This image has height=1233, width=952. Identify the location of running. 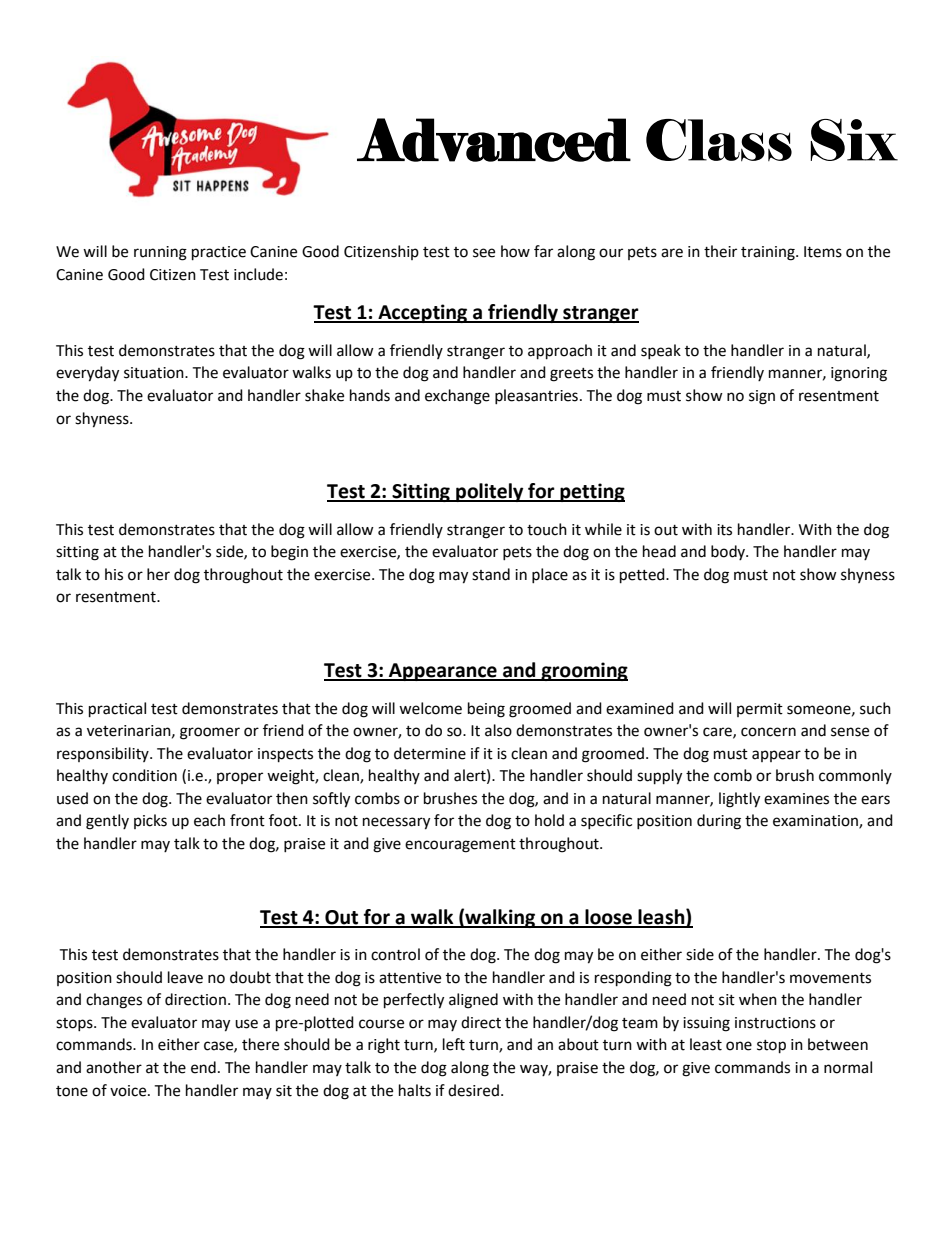
(160, 253).
